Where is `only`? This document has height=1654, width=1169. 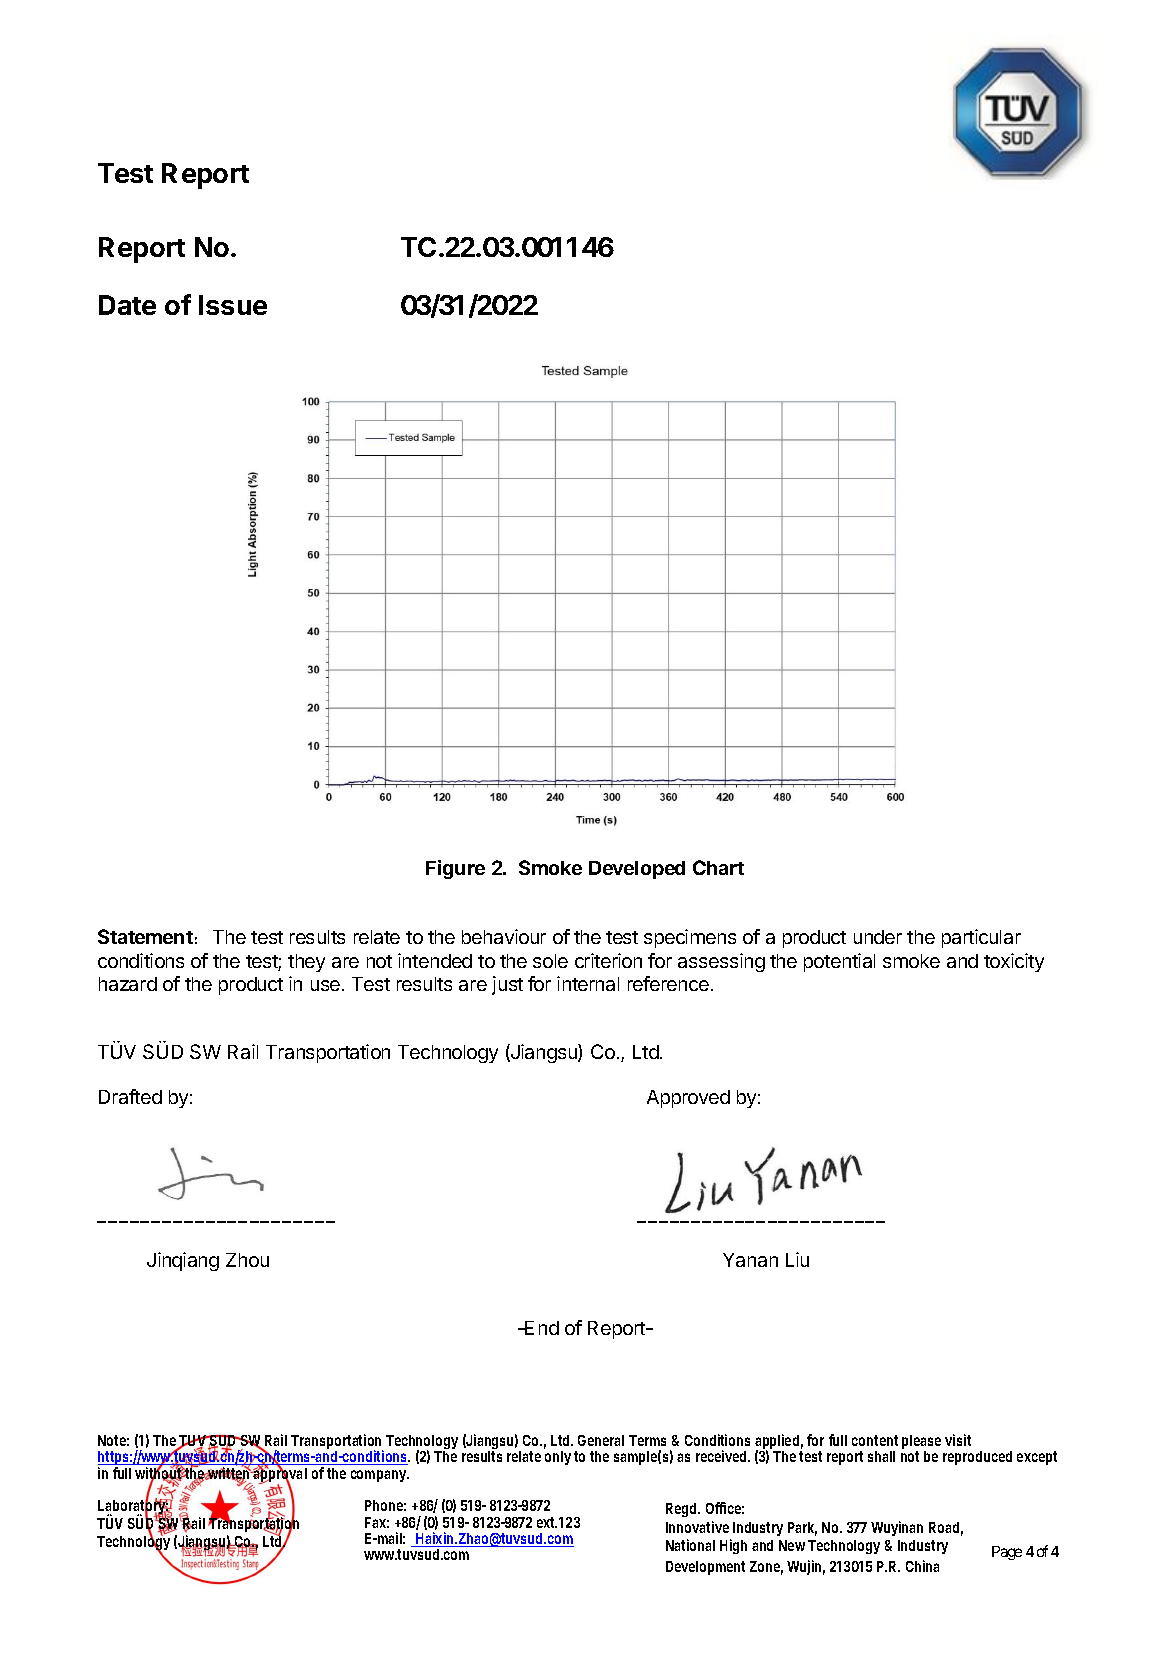 only is located at coordinates (558, 1458).
